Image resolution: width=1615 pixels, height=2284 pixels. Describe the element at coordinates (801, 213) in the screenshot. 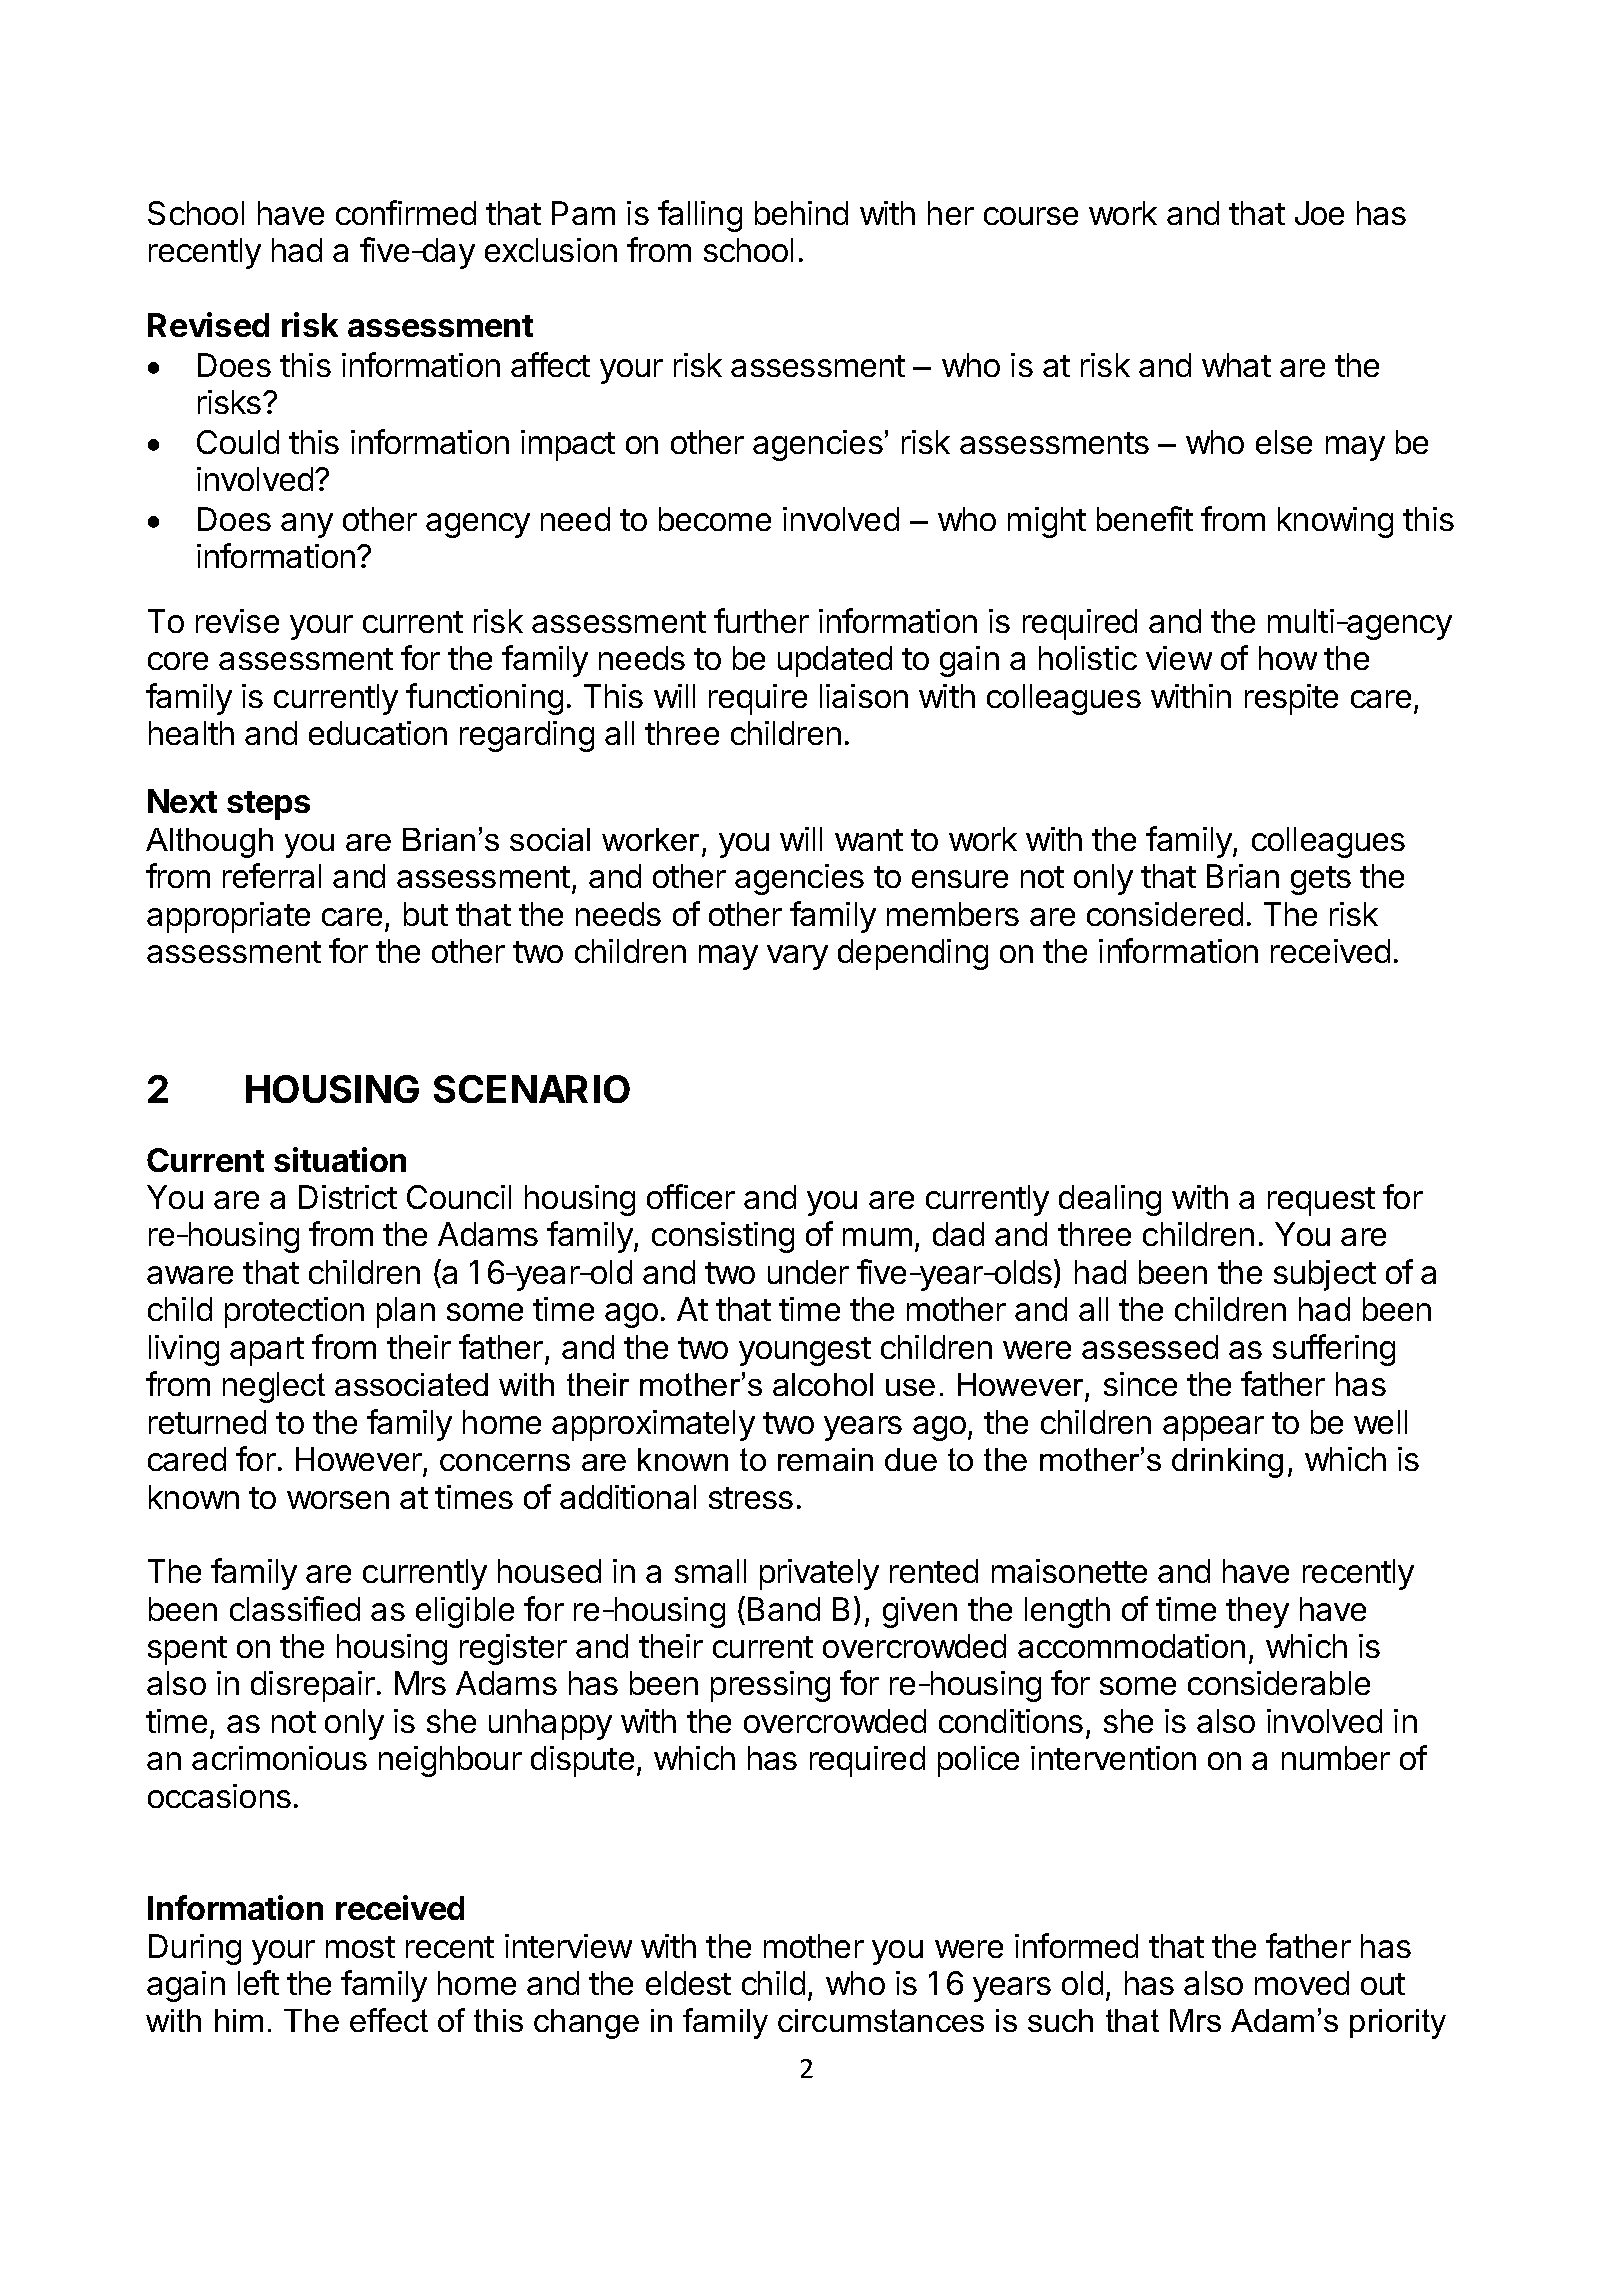

I see `behind` at that location.
